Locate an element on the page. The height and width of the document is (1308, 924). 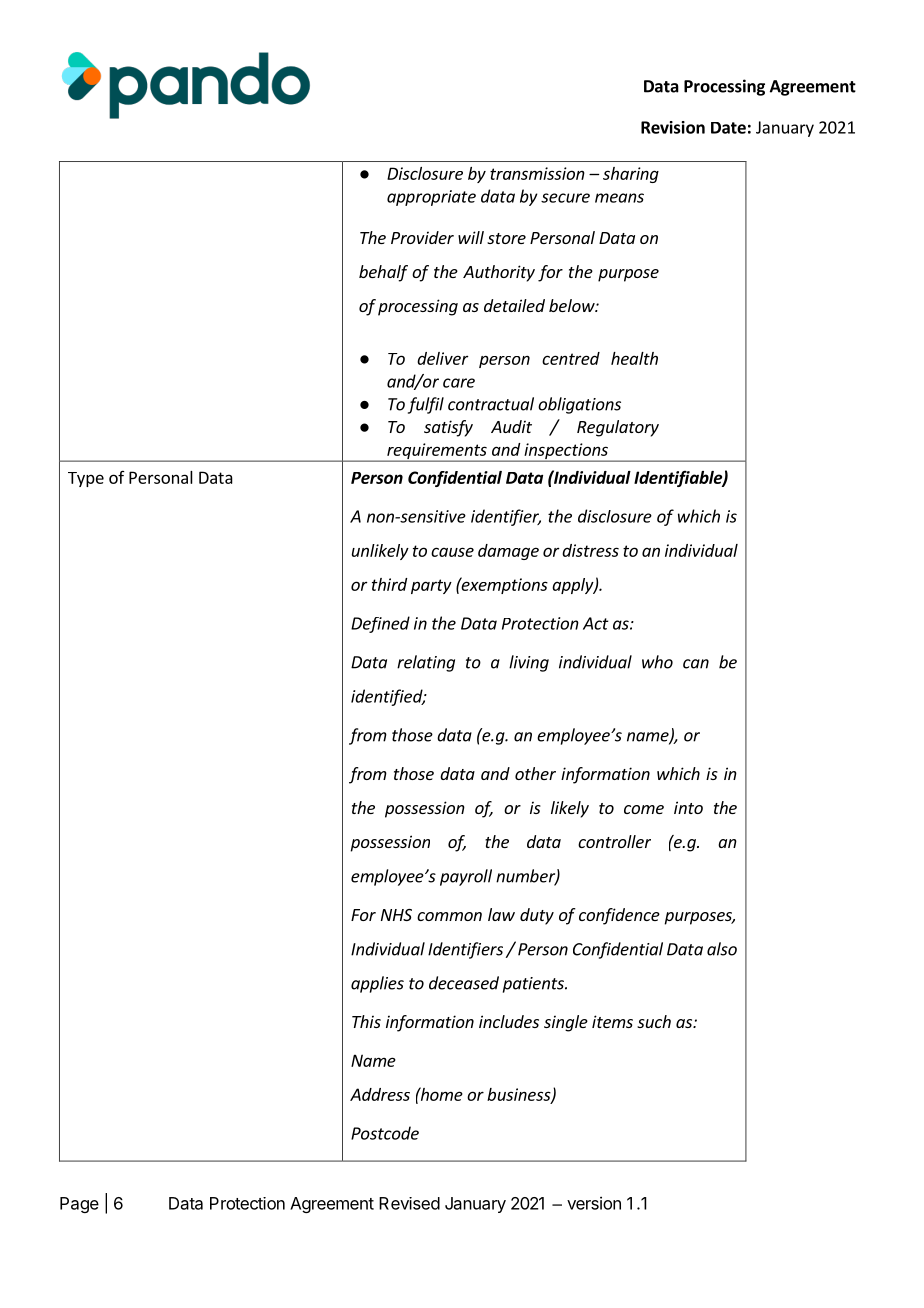
behalf is located at coordinates (383, 273).
